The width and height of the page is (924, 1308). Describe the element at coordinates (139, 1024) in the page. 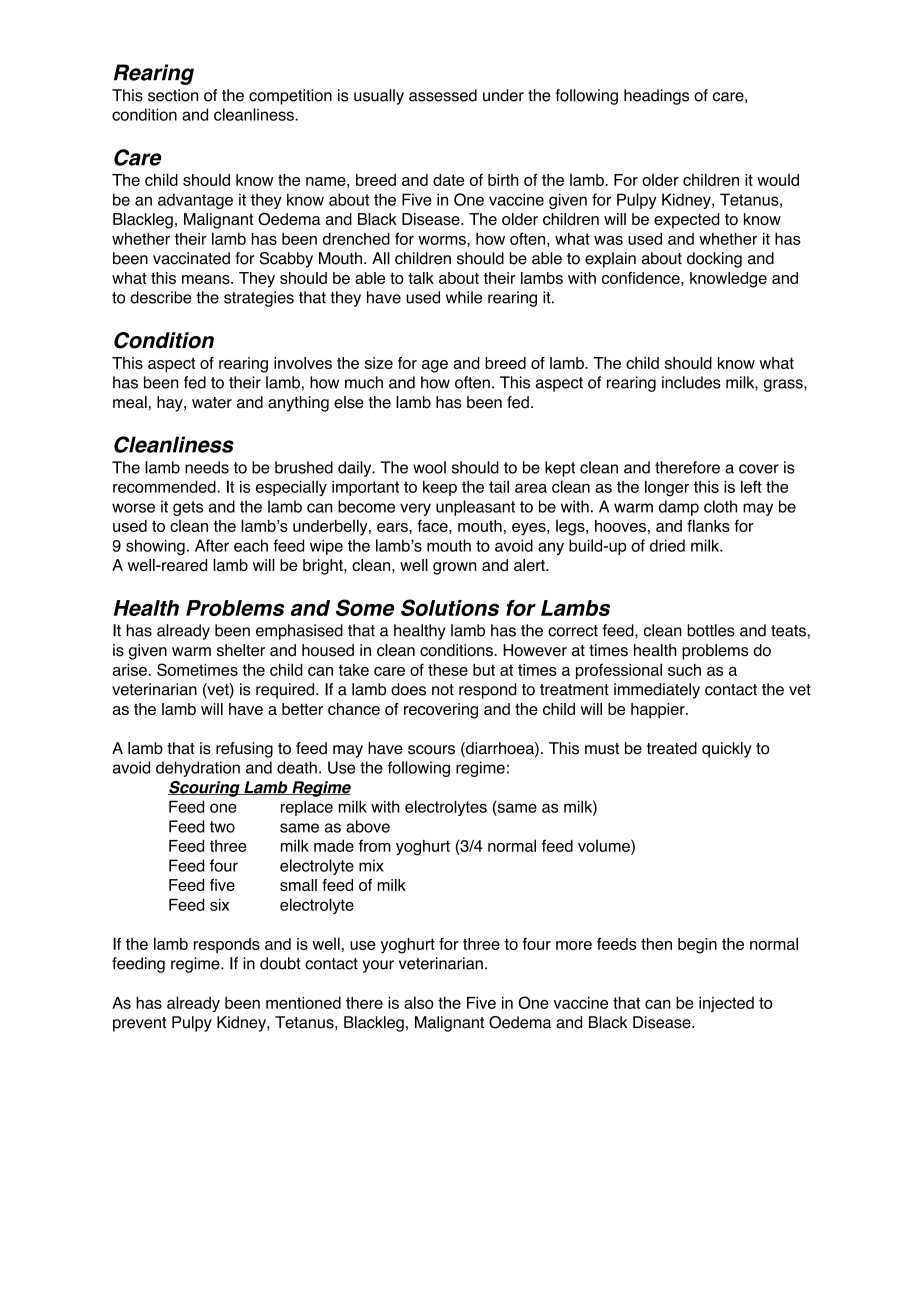

I see `prevent` at that location.
